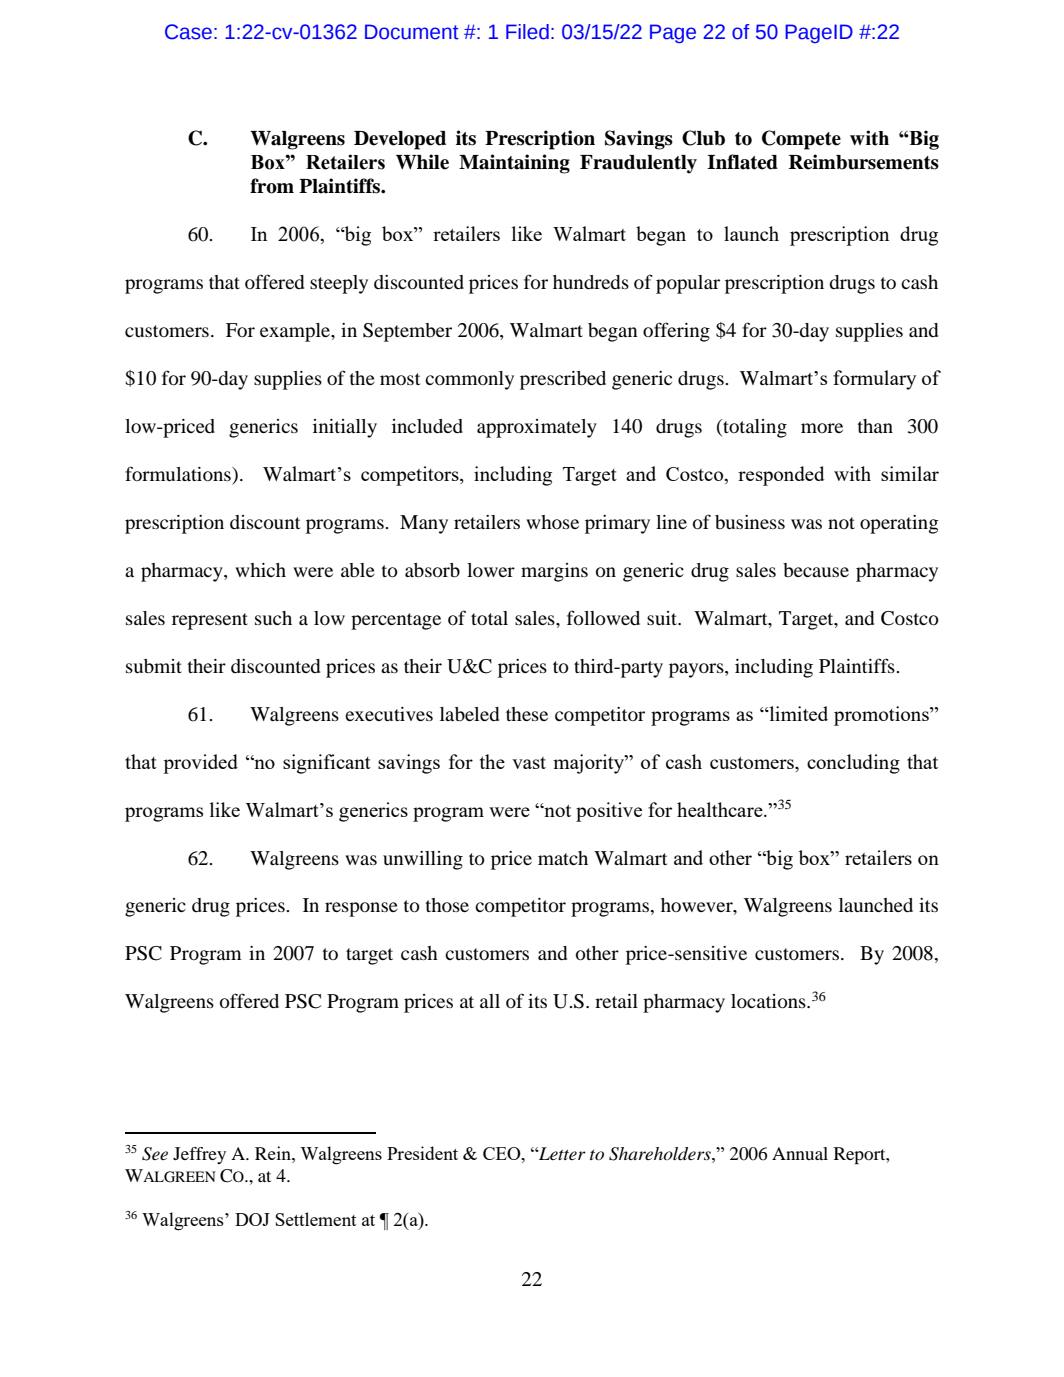 This document has height=1377, width=1064. Describe the element at coordinates (527, 32) in the document. I see `Filed` at that location.
